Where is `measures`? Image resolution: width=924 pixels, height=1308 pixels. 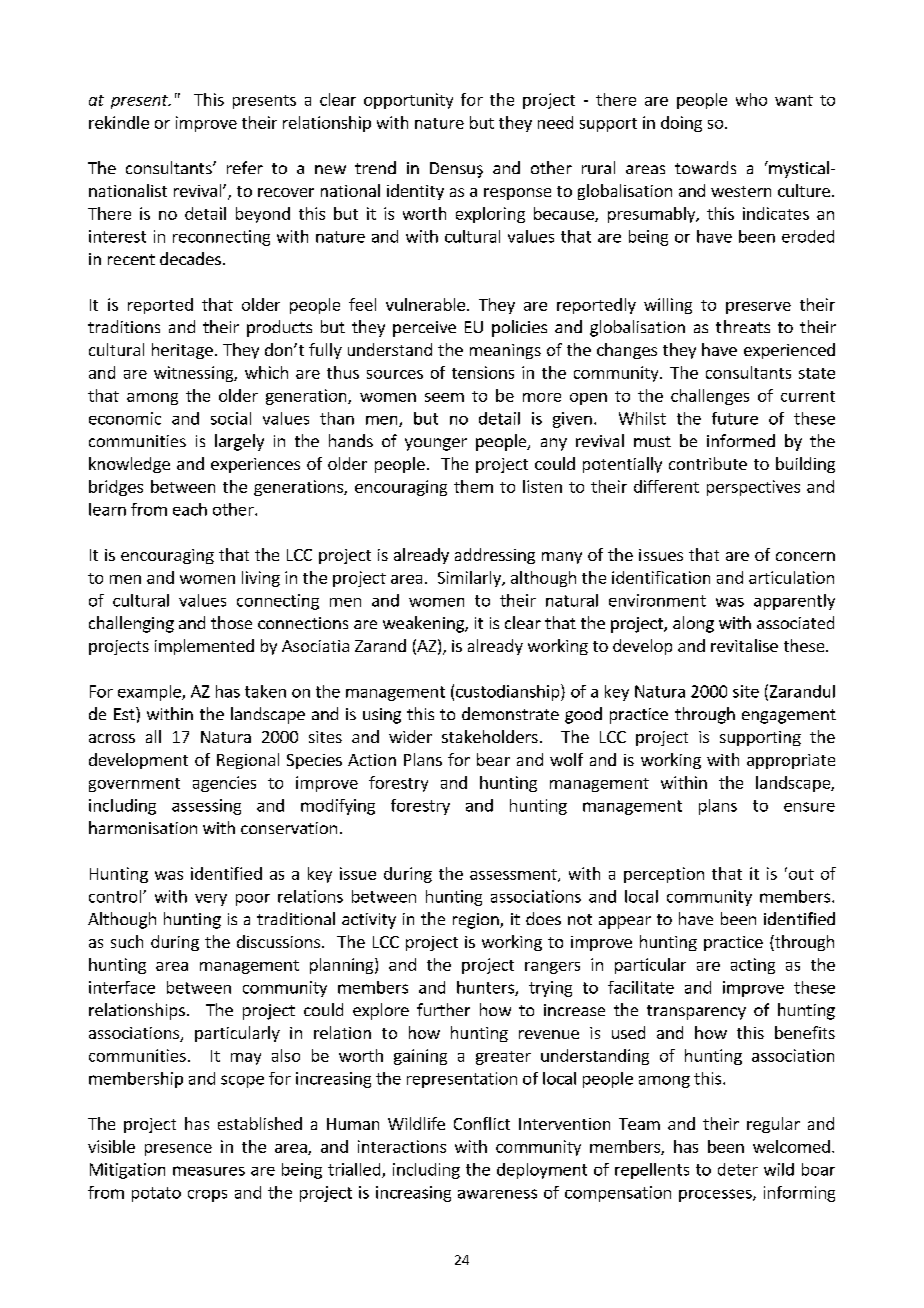 measures is located at coordinates (209, 1171).
